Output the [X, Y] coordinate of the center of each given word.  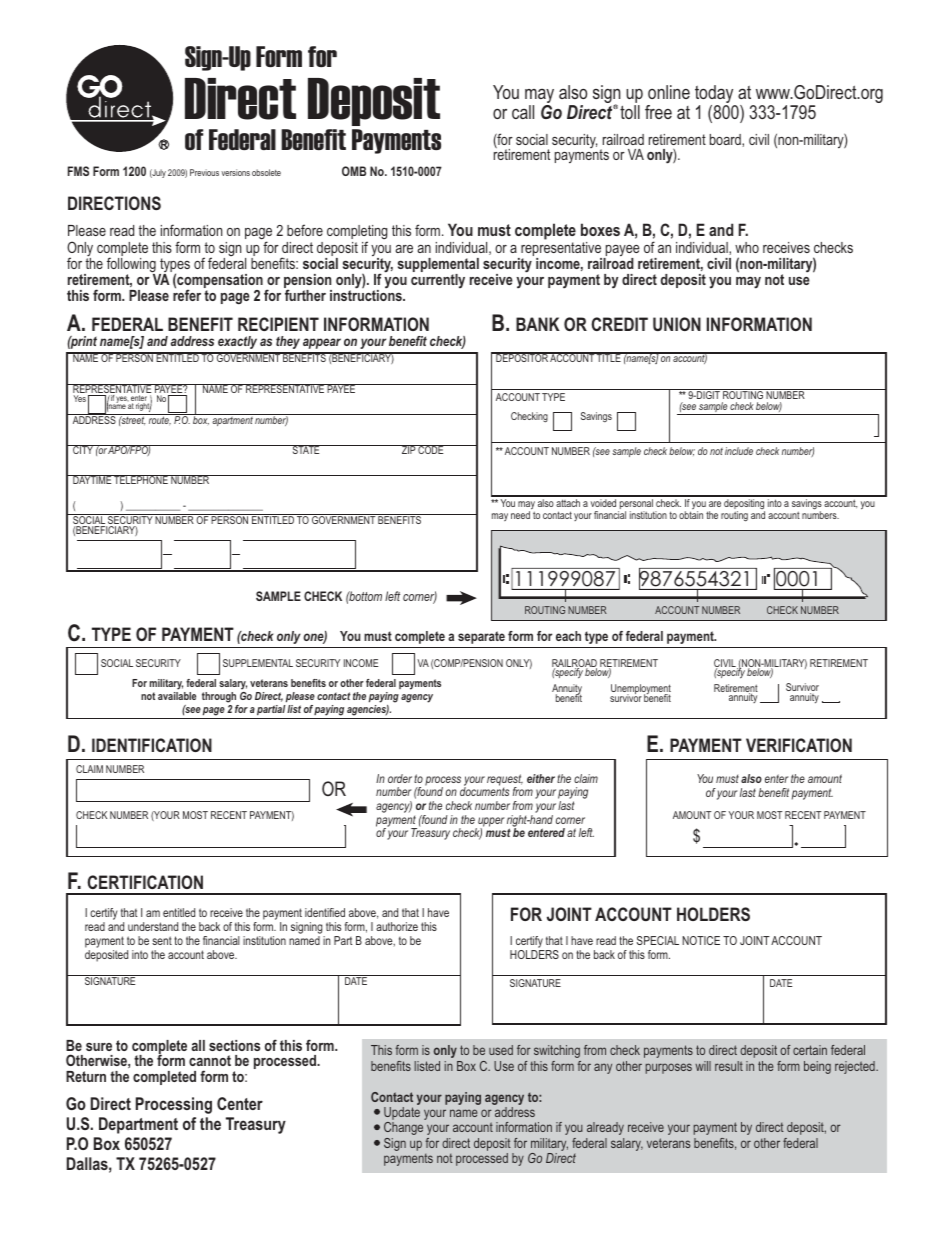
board [726, 140]
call [523, 112]
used [501, 1050]
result [729, 1066]
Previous [204, 172]
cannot [210, 1060]
